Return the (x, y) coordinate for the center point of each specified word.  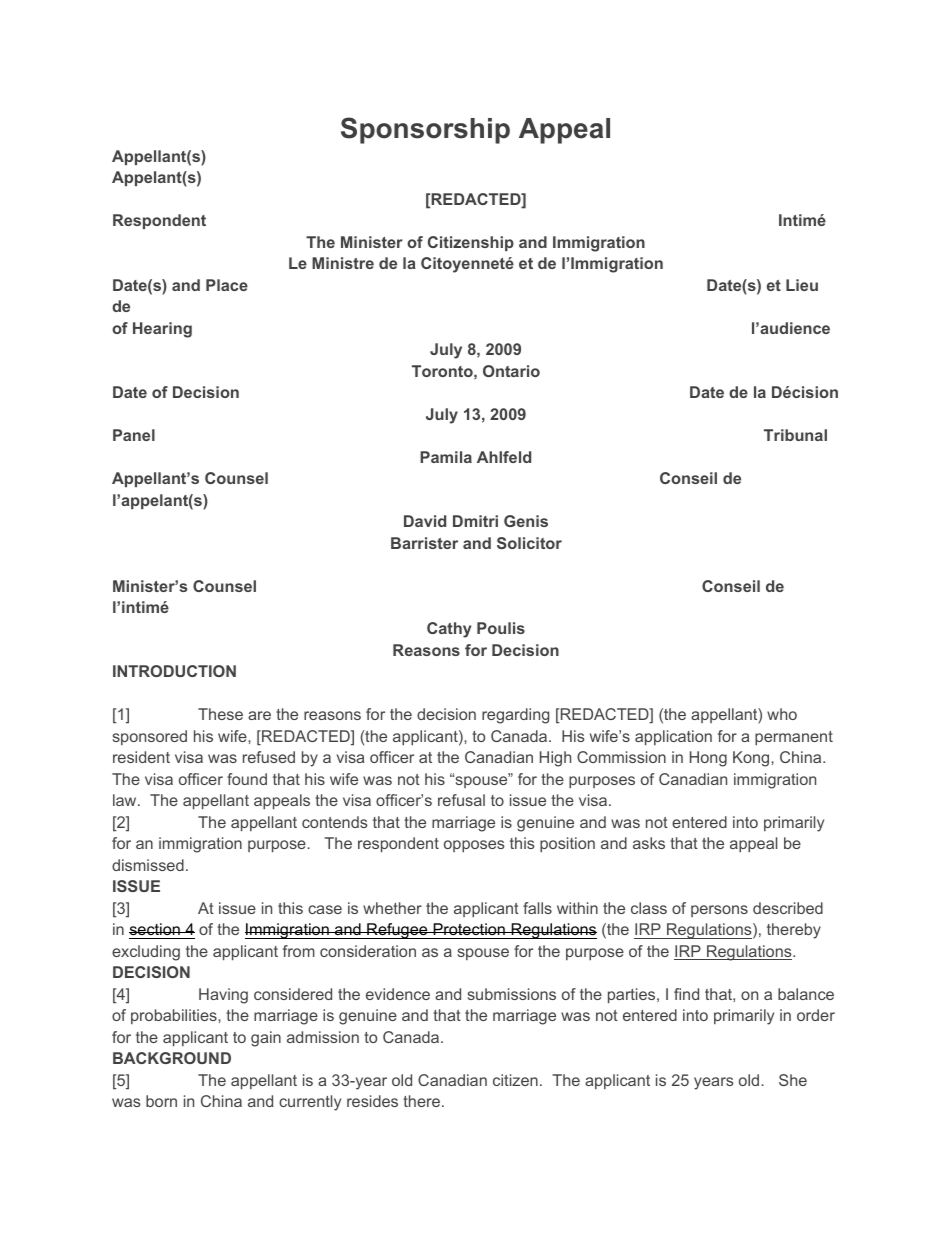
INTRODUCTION (174, 671)
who (782, 714)
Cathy (449, 630)
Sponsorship (425, 130)
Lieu (802, 285)
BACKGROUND (172, 1058)
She (793, 1080)
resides (372, 1101)
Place (227, 285)
